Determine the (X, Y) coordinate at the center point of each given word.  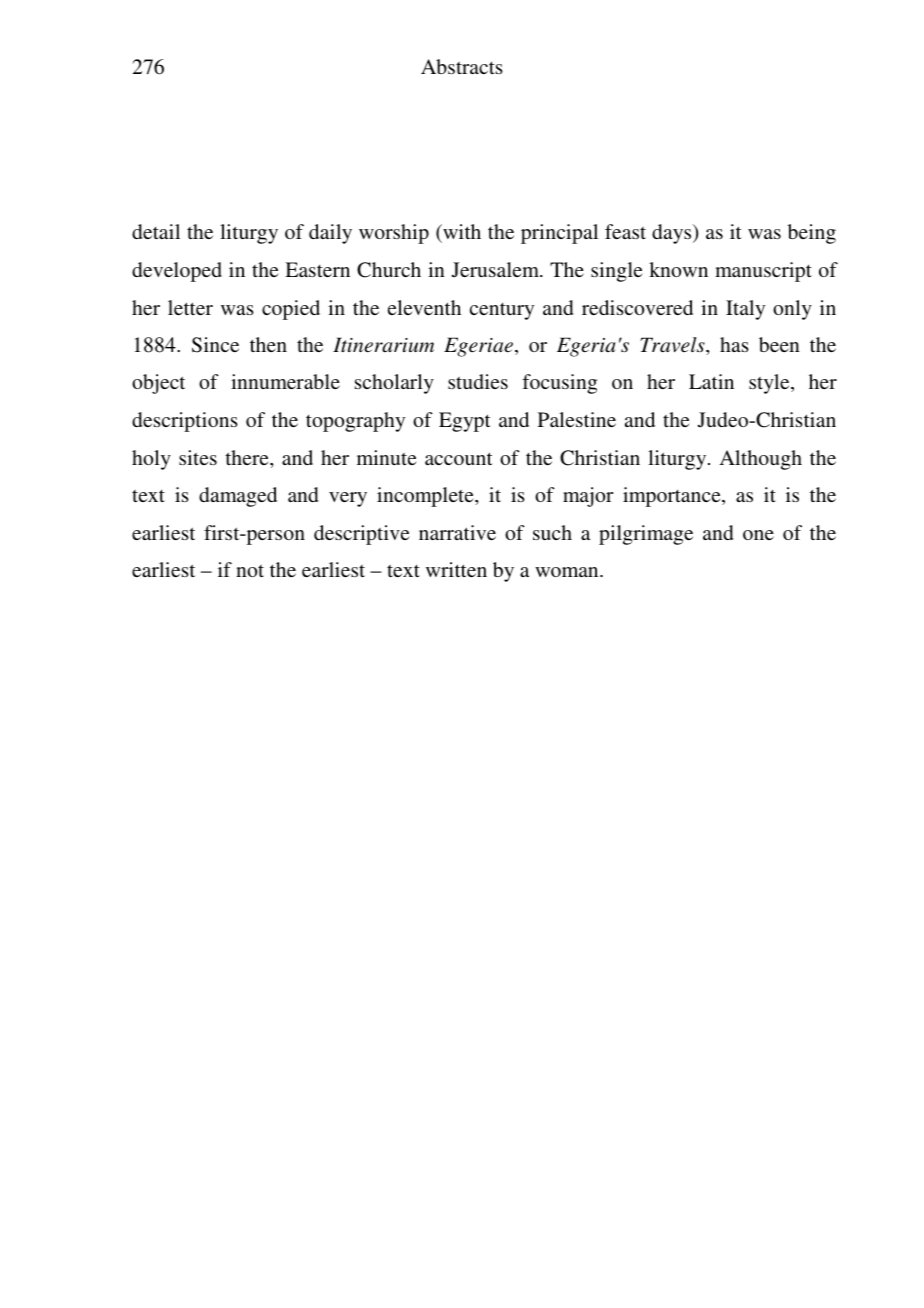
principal (559, 234)
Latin (711, 381)
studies (478, 381)
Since (215, 345)
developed (177, 272)
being (812, 234)
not (250, 571)
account (459, 458)
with (461, 233)
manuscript (763, 272)
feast (625, 231)
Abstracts (462, 66)
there (248, 457)
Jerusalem (497, 270)
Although (760, 460)
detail (156, 231)
